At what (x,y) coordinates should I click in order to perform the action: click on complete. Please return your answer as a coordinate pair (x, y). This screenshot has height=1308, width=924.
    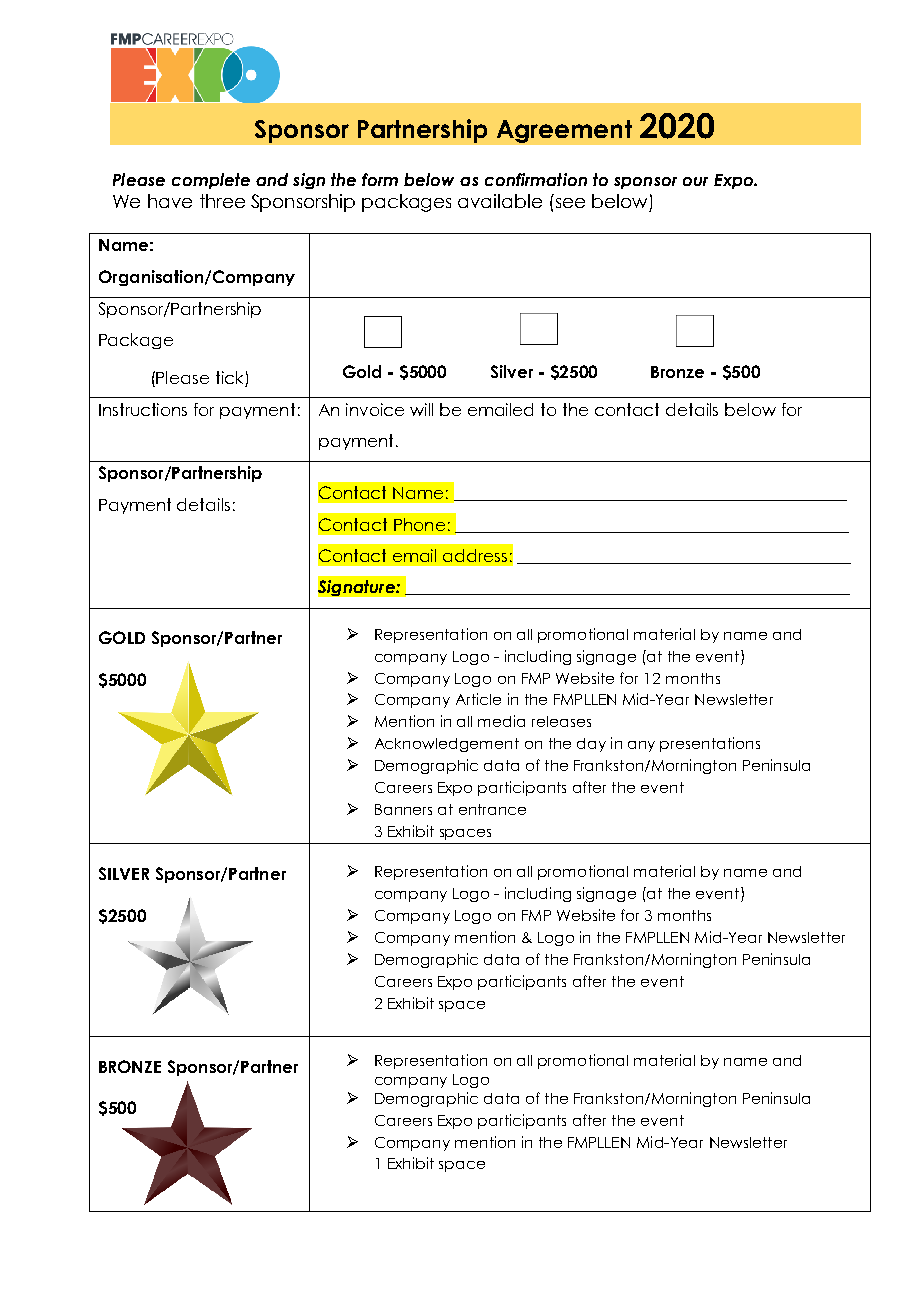
    Looking at the image, I should click on (211, 181).
